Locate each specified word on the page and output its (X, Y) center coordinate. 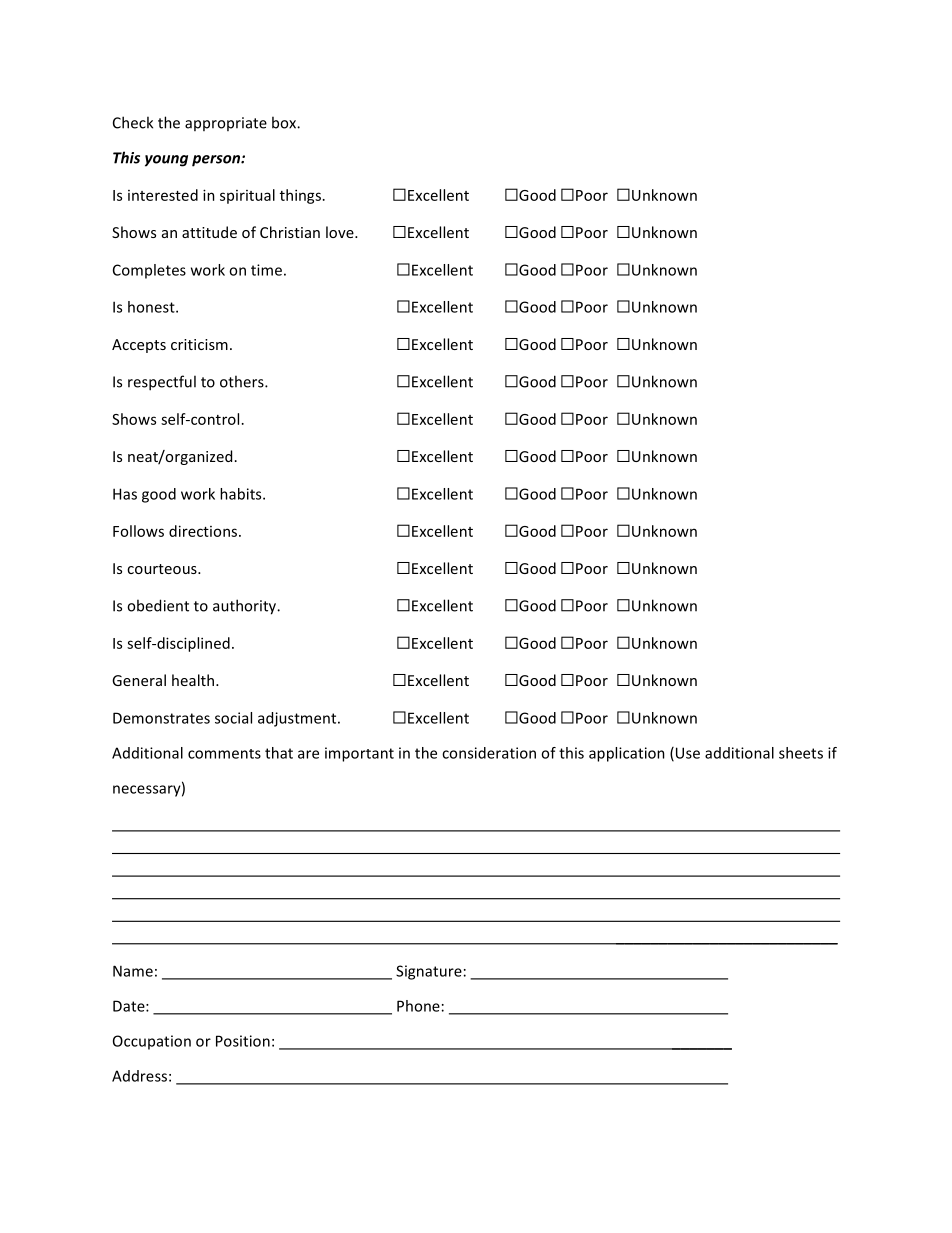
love (341, 232)
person (217, 161)
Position (243, 1041)
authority (246, 607)
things (300, 196)
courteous (163, 569)
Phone (418, 1006)
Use (686, 754)
